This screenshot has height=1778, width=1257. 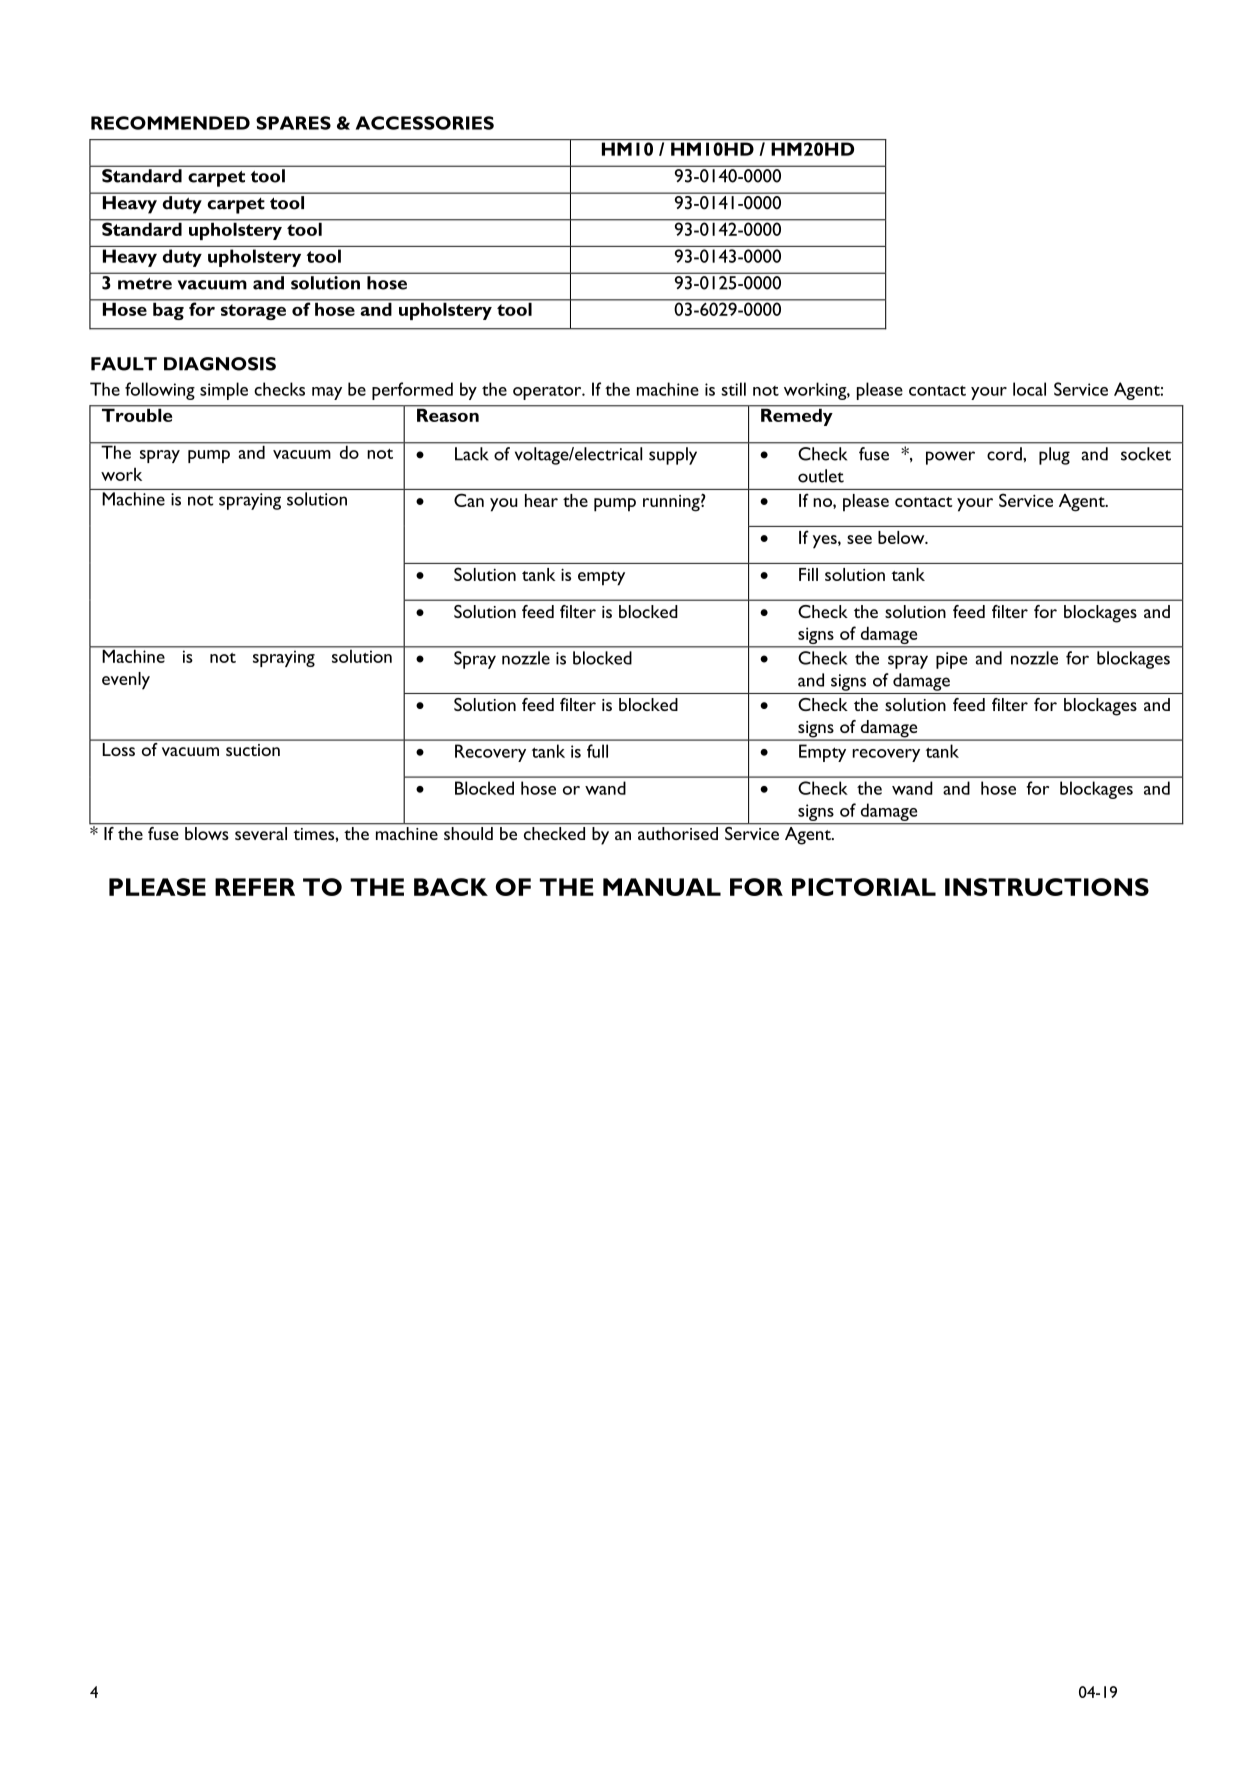 I want to click on Can, so click(x=469, y=500).
